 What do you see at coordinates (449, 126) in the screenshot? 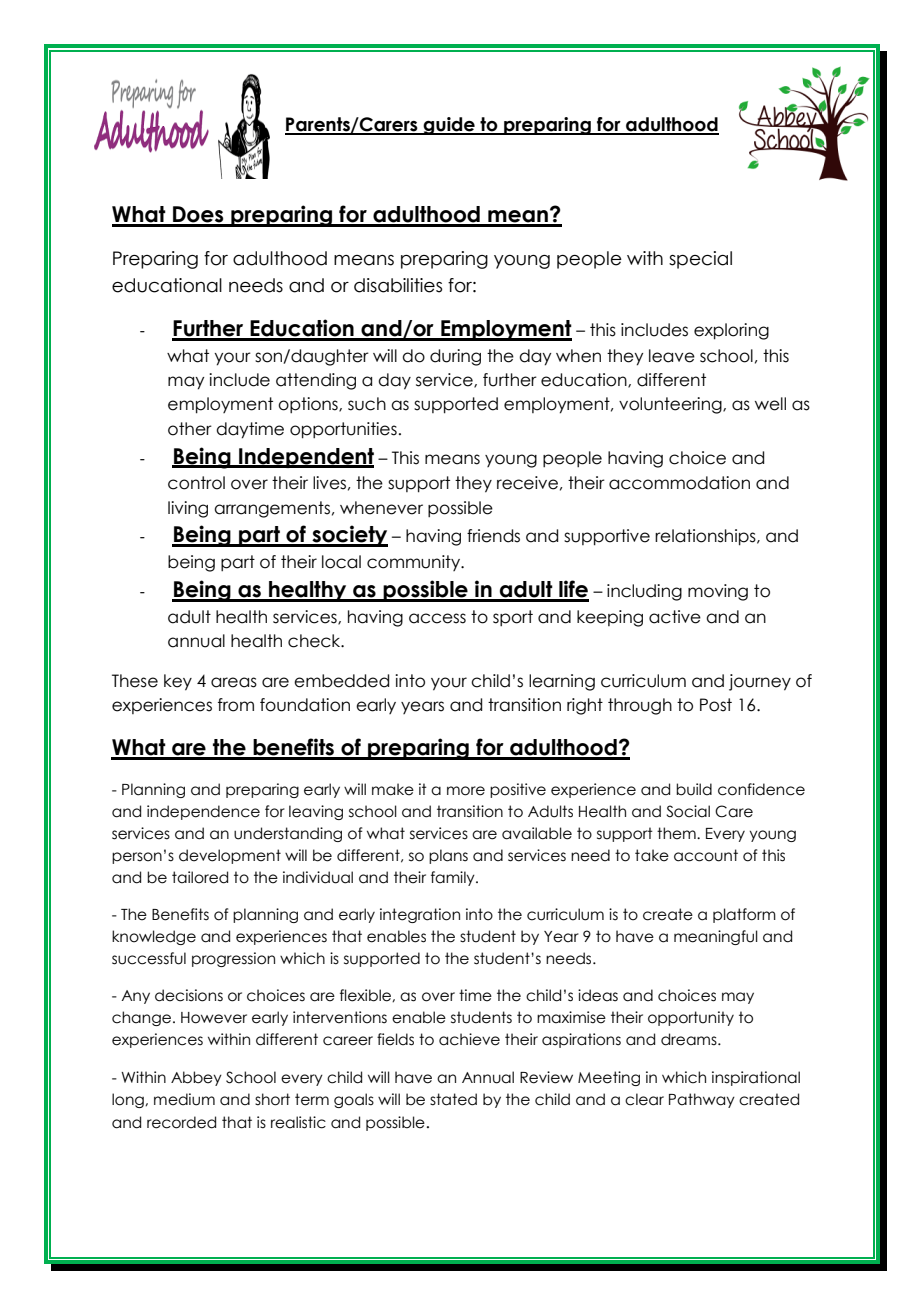
I see `guide` at bounding box center [449, 126].
